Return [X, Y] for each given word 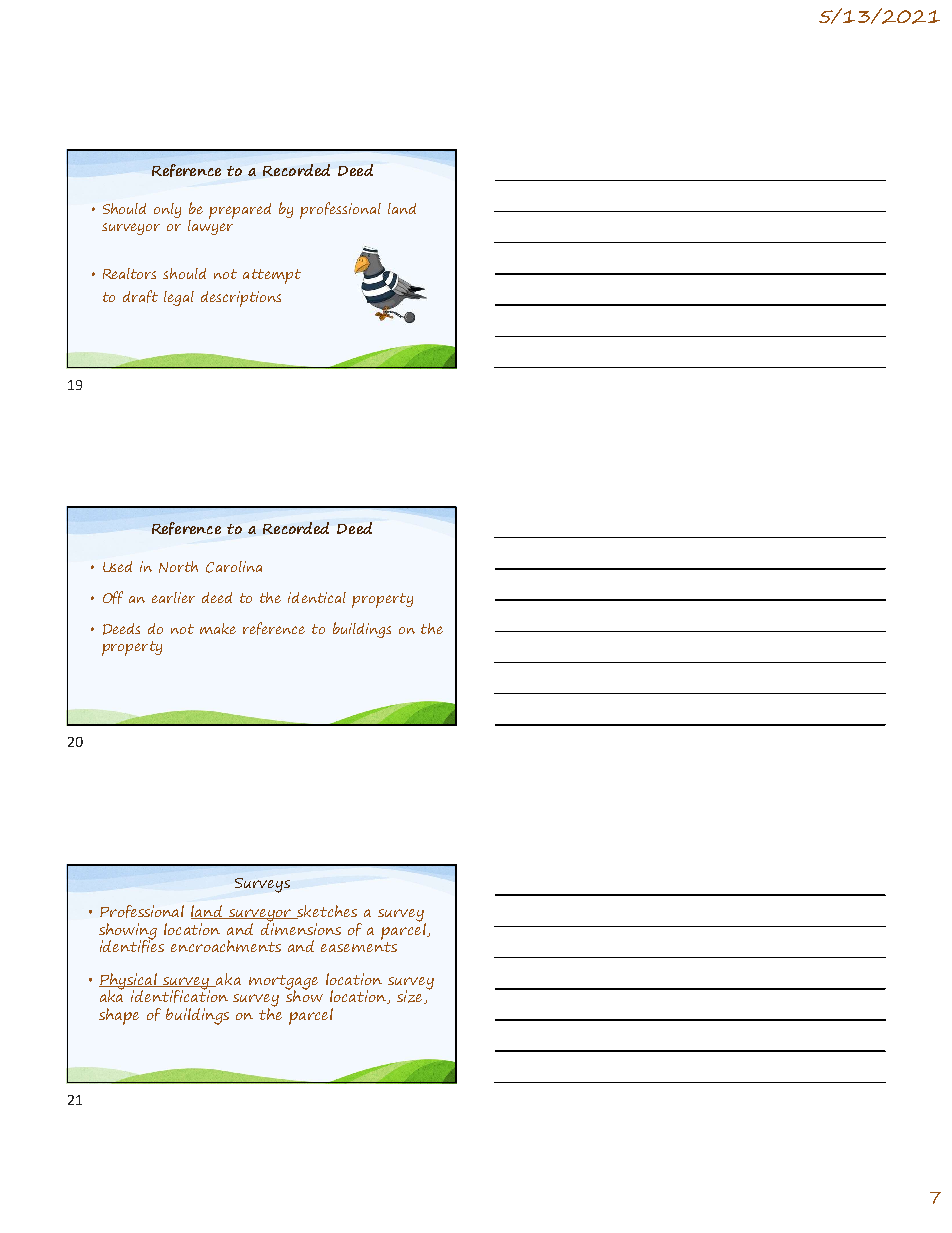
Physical [129, 982]
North [178, 567]
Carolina [234, 567]
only [167, 210]
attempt [272, 276]
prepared [240, 211]
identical [317, 597]
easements [359, 945]
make [218, 628]
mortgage [283, 983]
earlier [173, 597]
